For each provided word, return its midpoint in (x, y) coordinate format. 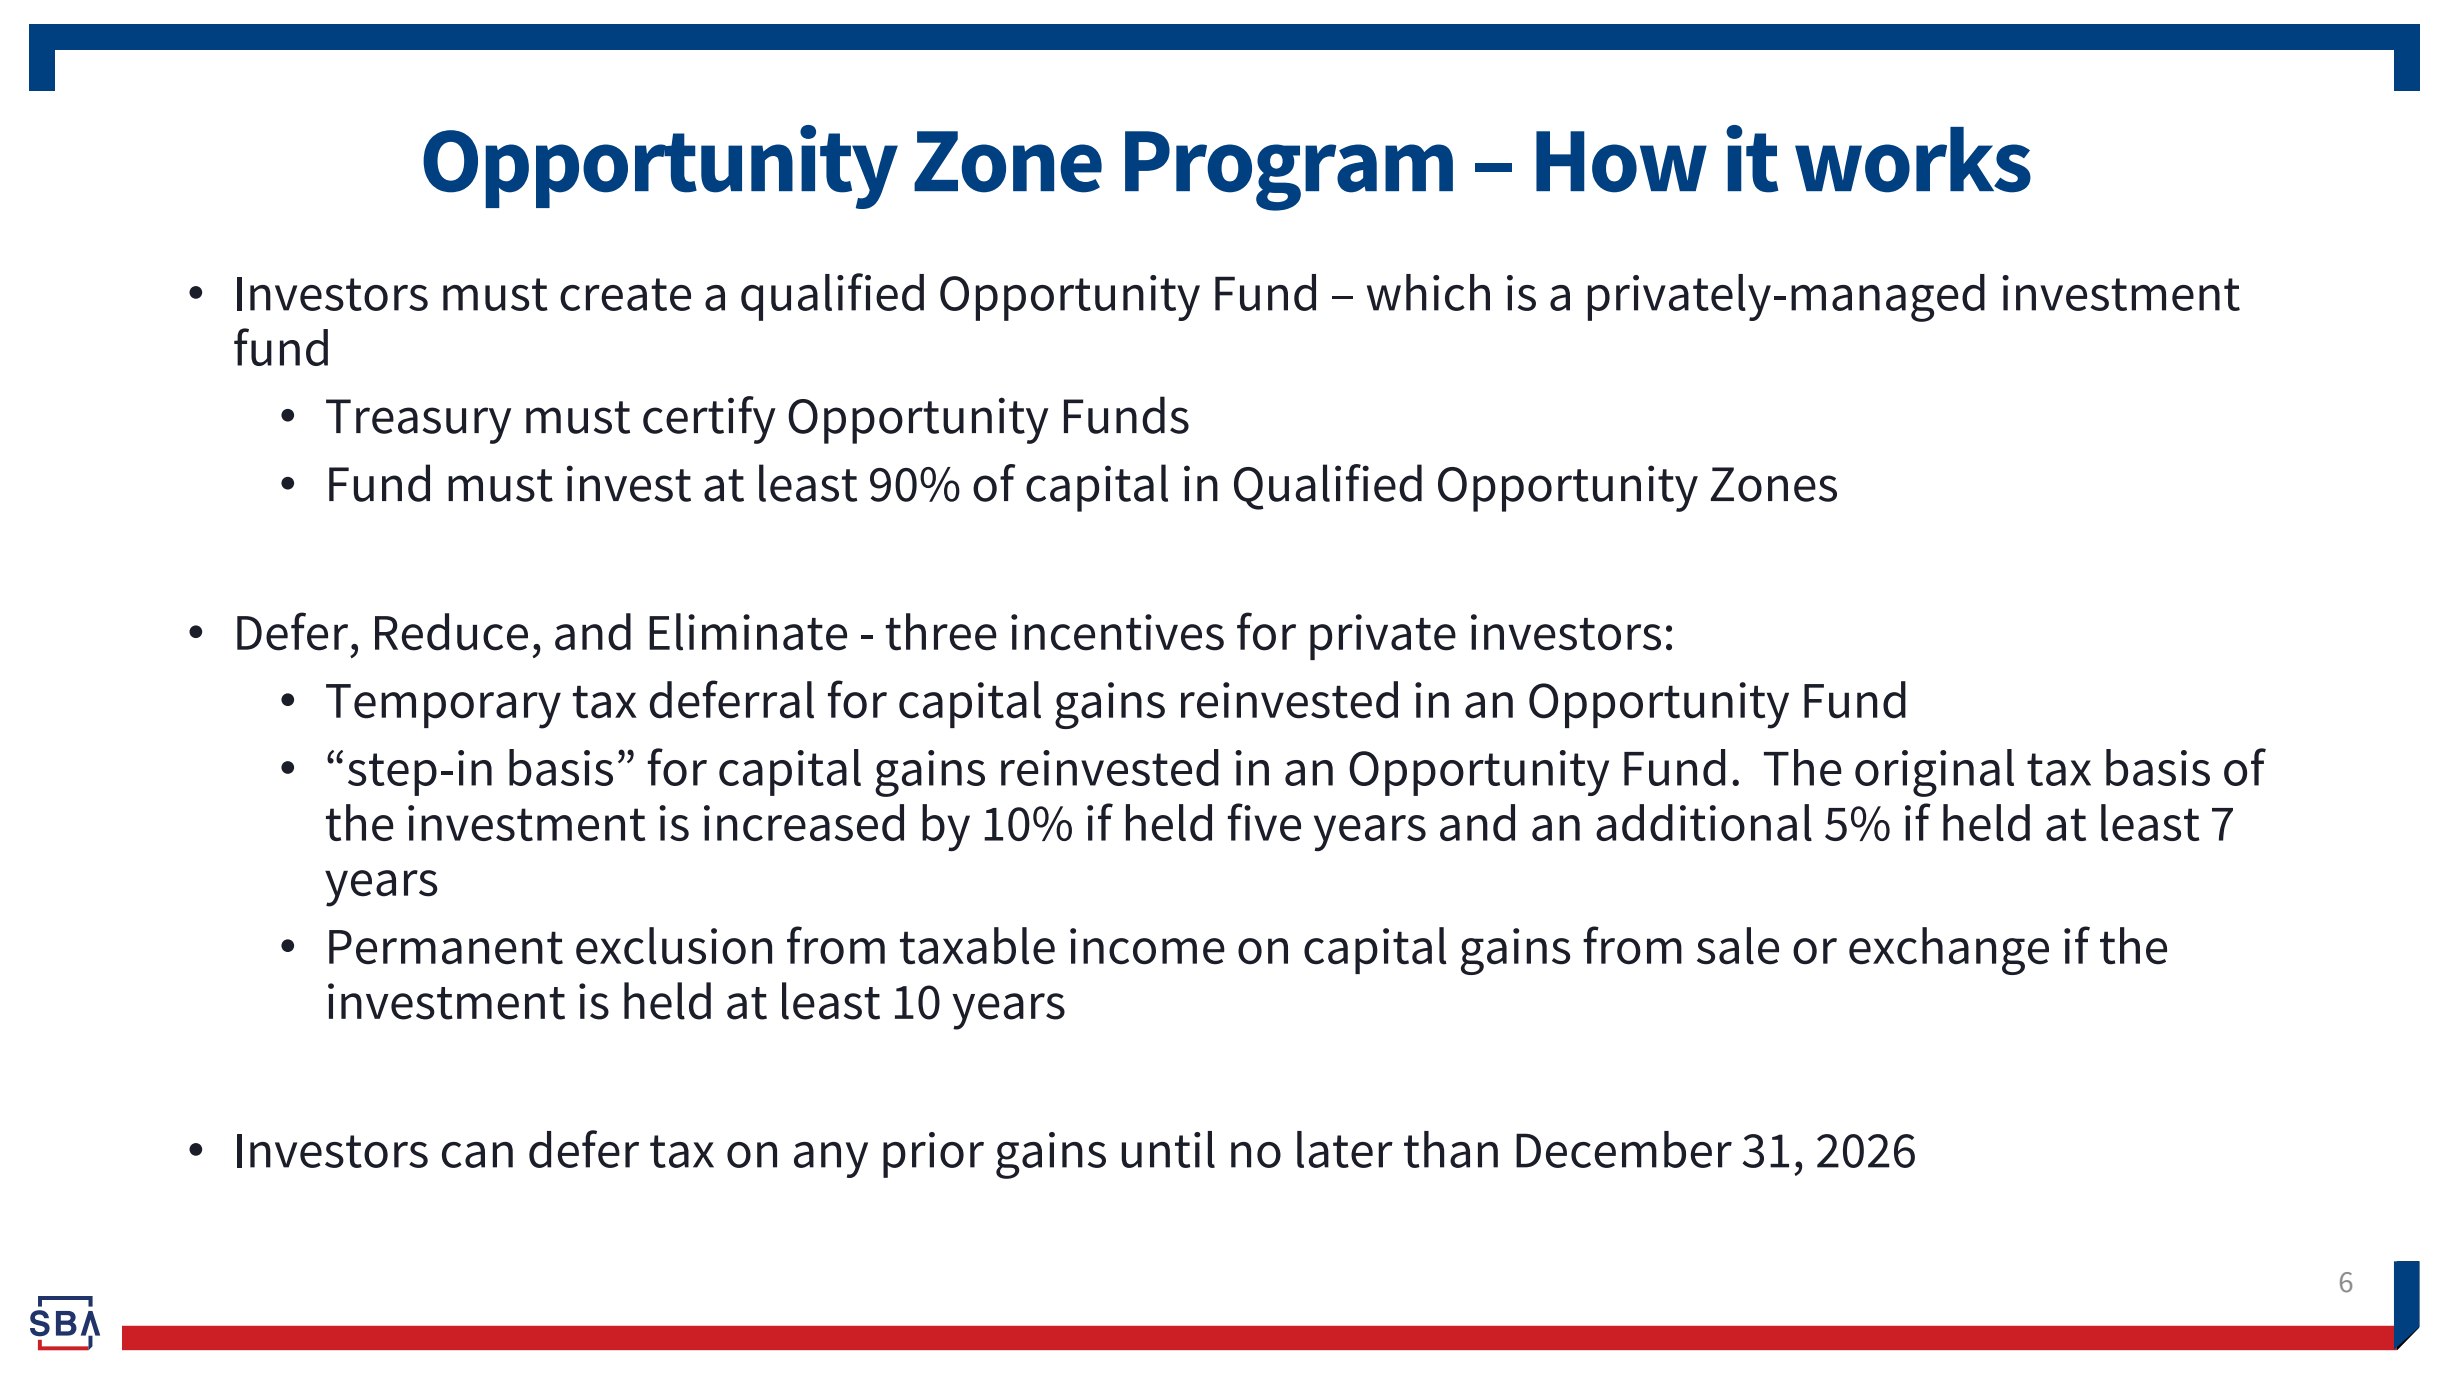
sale (1738, 946)
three (941, 632)
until (1168, 1149)
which (1428, 292)
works (1913, 160)
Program (1289, 171)
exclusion (674, 946)
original (1934, 773)
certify (709, 420)
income (1147, 946)
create (625, 294)
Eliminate (748, 632)
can (477, 1155)
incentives (1117, 632)
